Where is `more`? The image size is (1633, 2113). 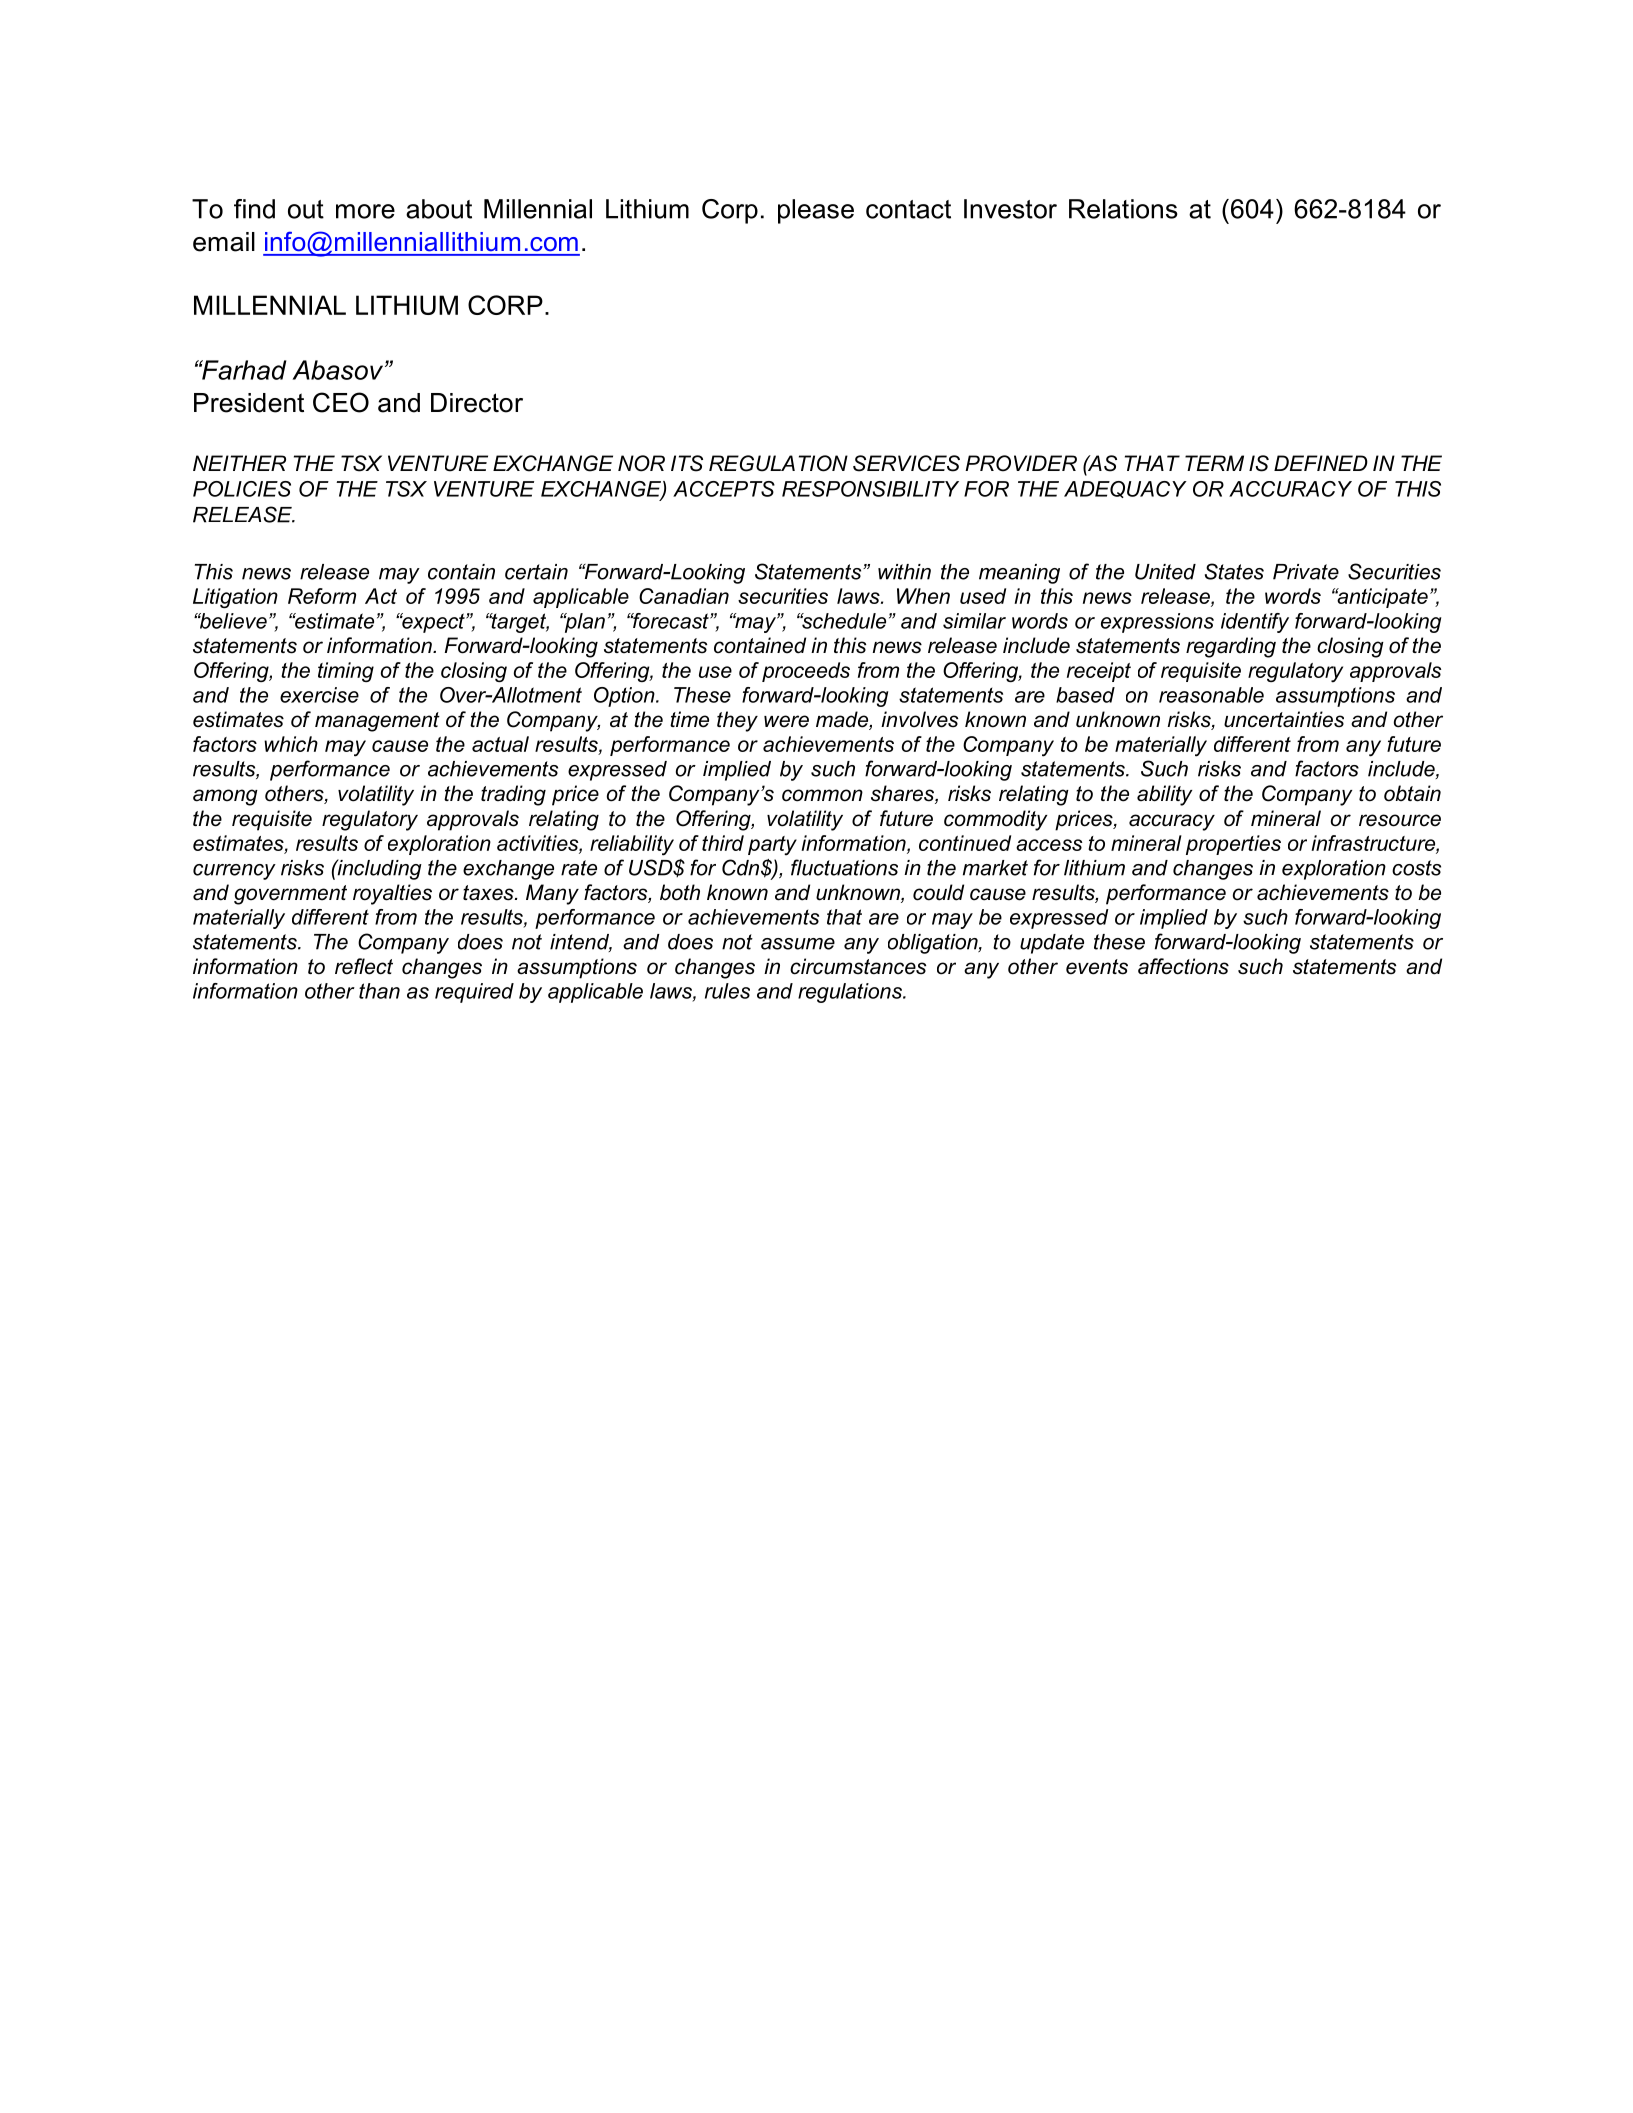
more is located at coordinates (365, 211).
